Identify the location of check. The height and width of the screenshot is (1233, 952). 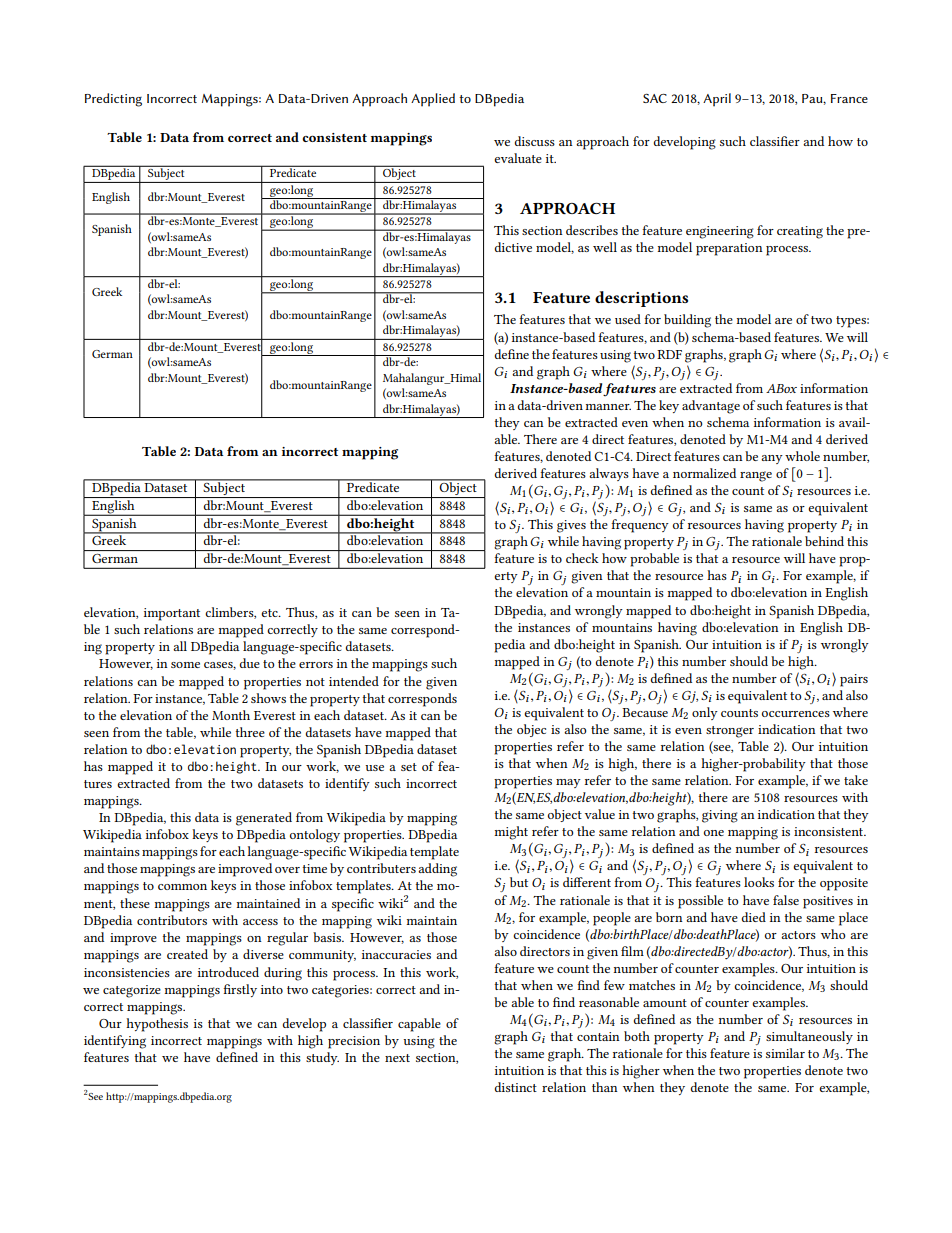
(582, 558).
